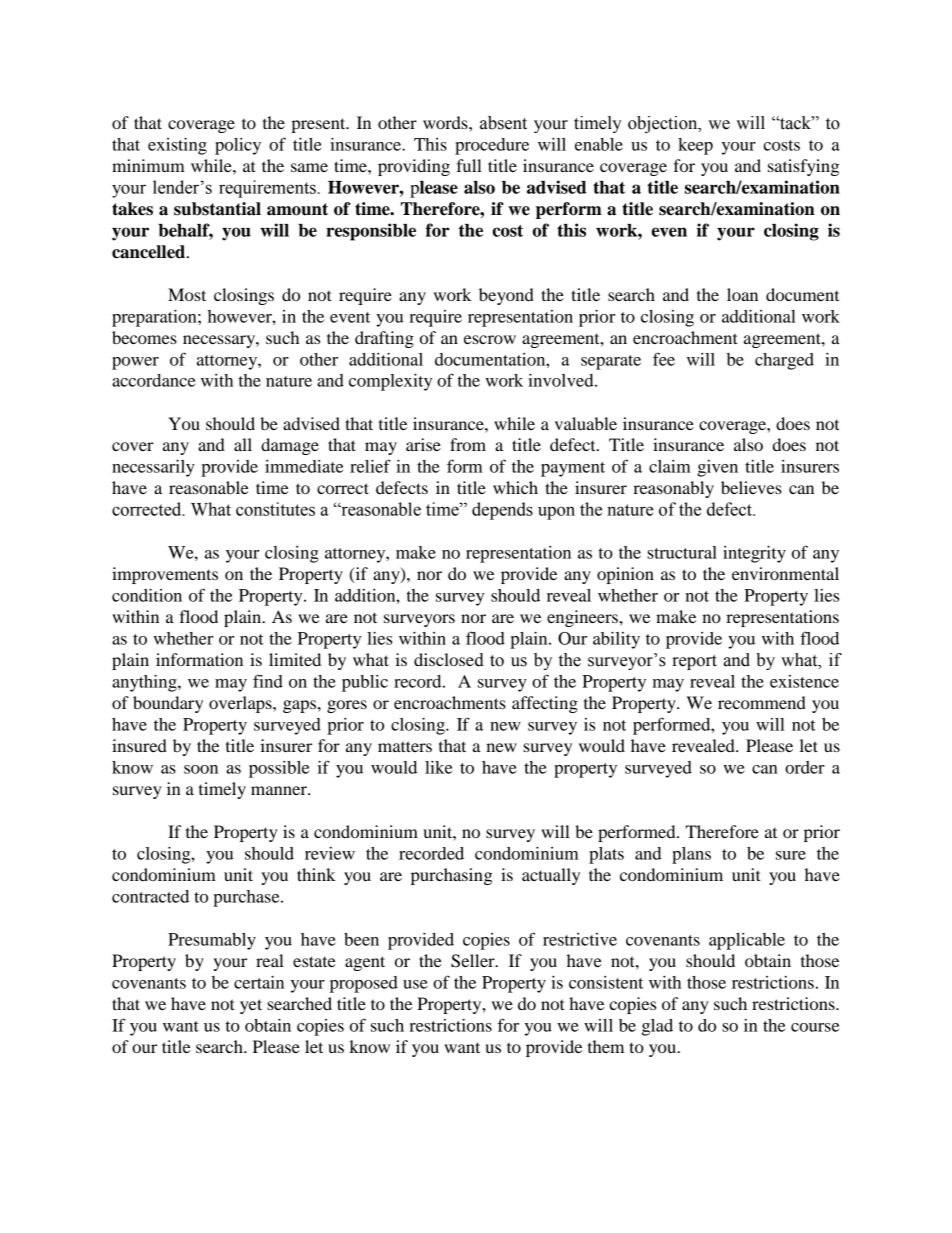  I want to click on like, so click(438, 767).
